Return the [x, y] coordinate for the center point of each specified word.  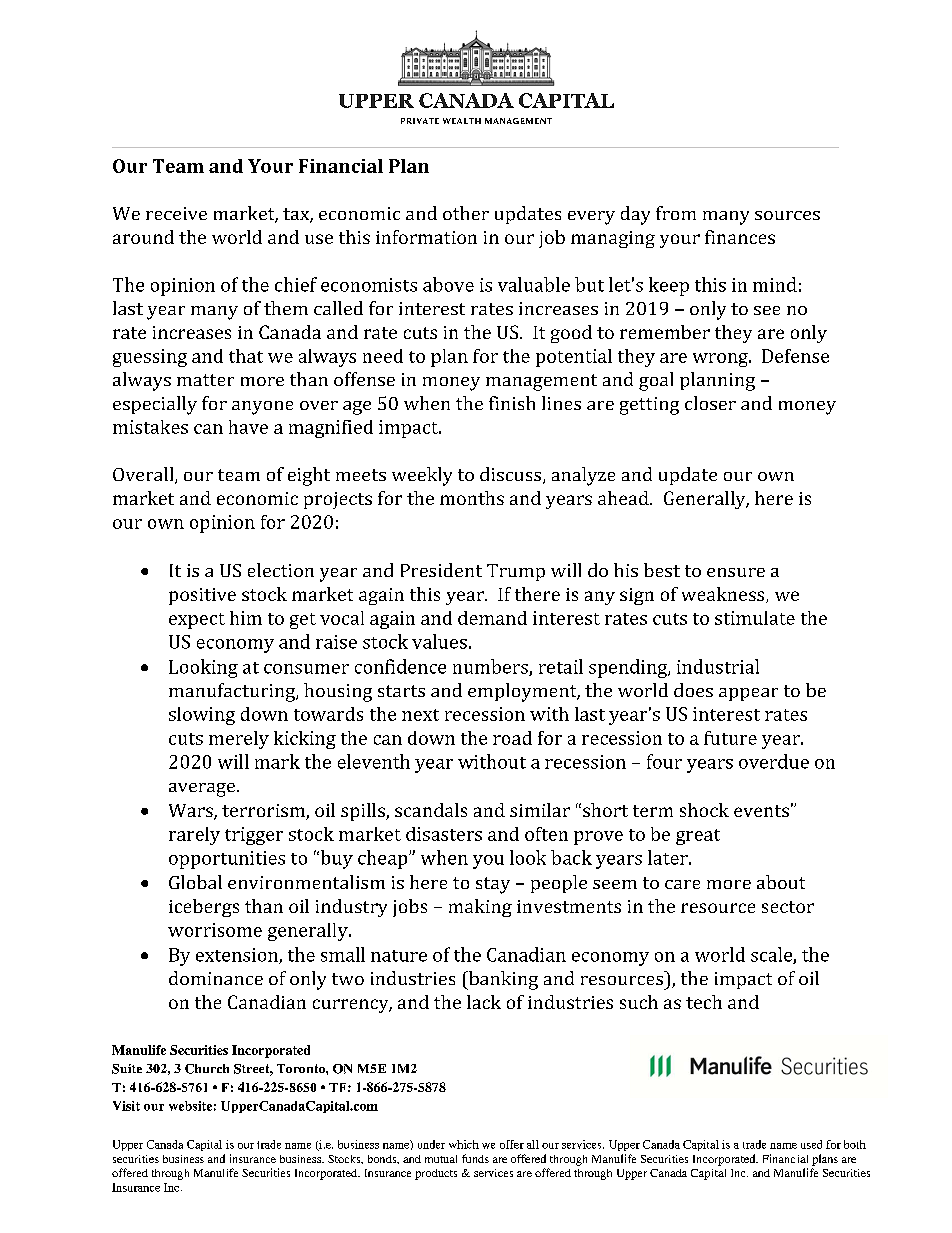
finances [740, 237]
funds [475, 1158]
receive [176, 213]
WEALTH [462, 121]
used [811, 1144]
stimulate [755, 618]
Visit [126, 1106]
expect [197, 621]
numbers [491, 667]
